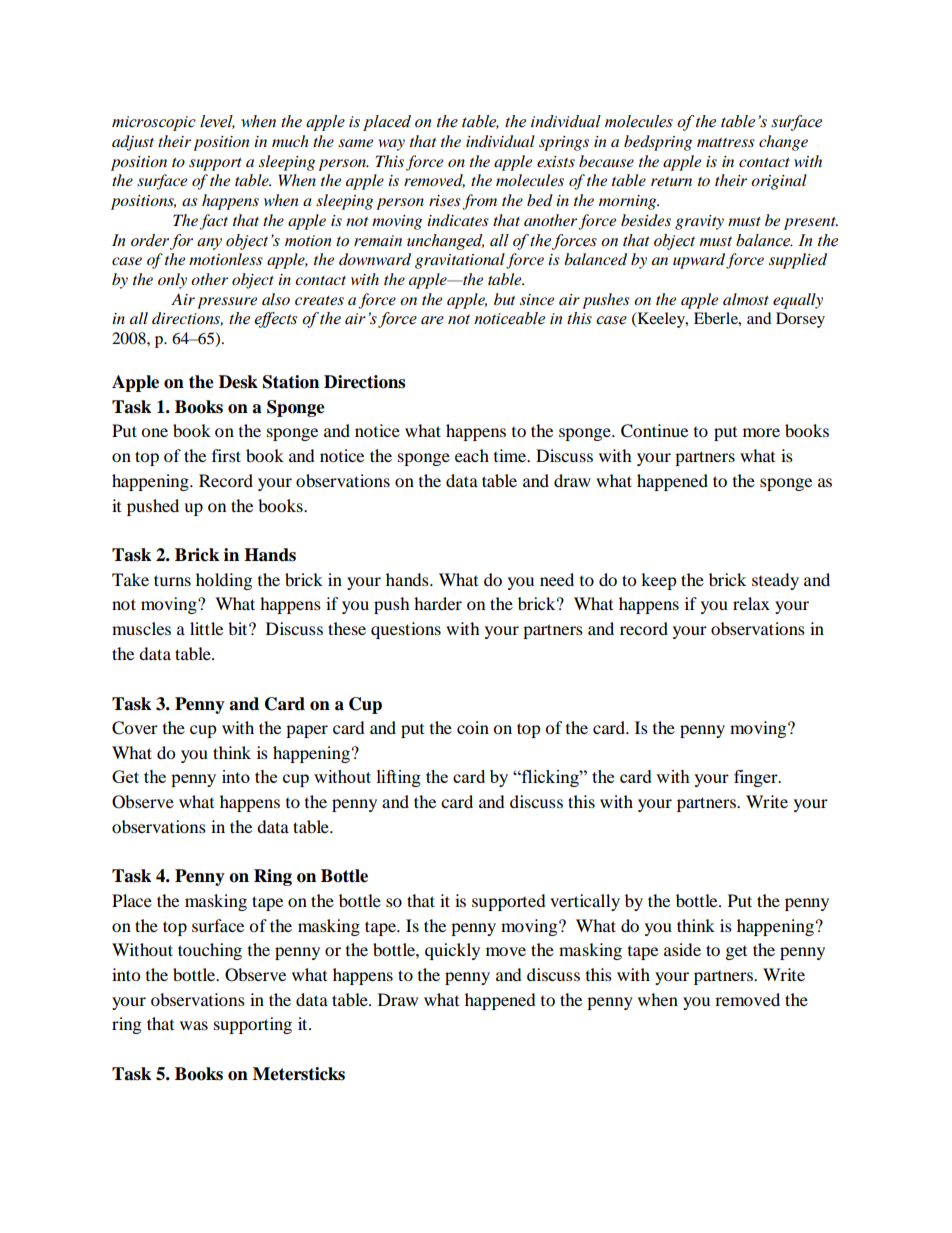  I want to click on quickly, so click(452, 951).
